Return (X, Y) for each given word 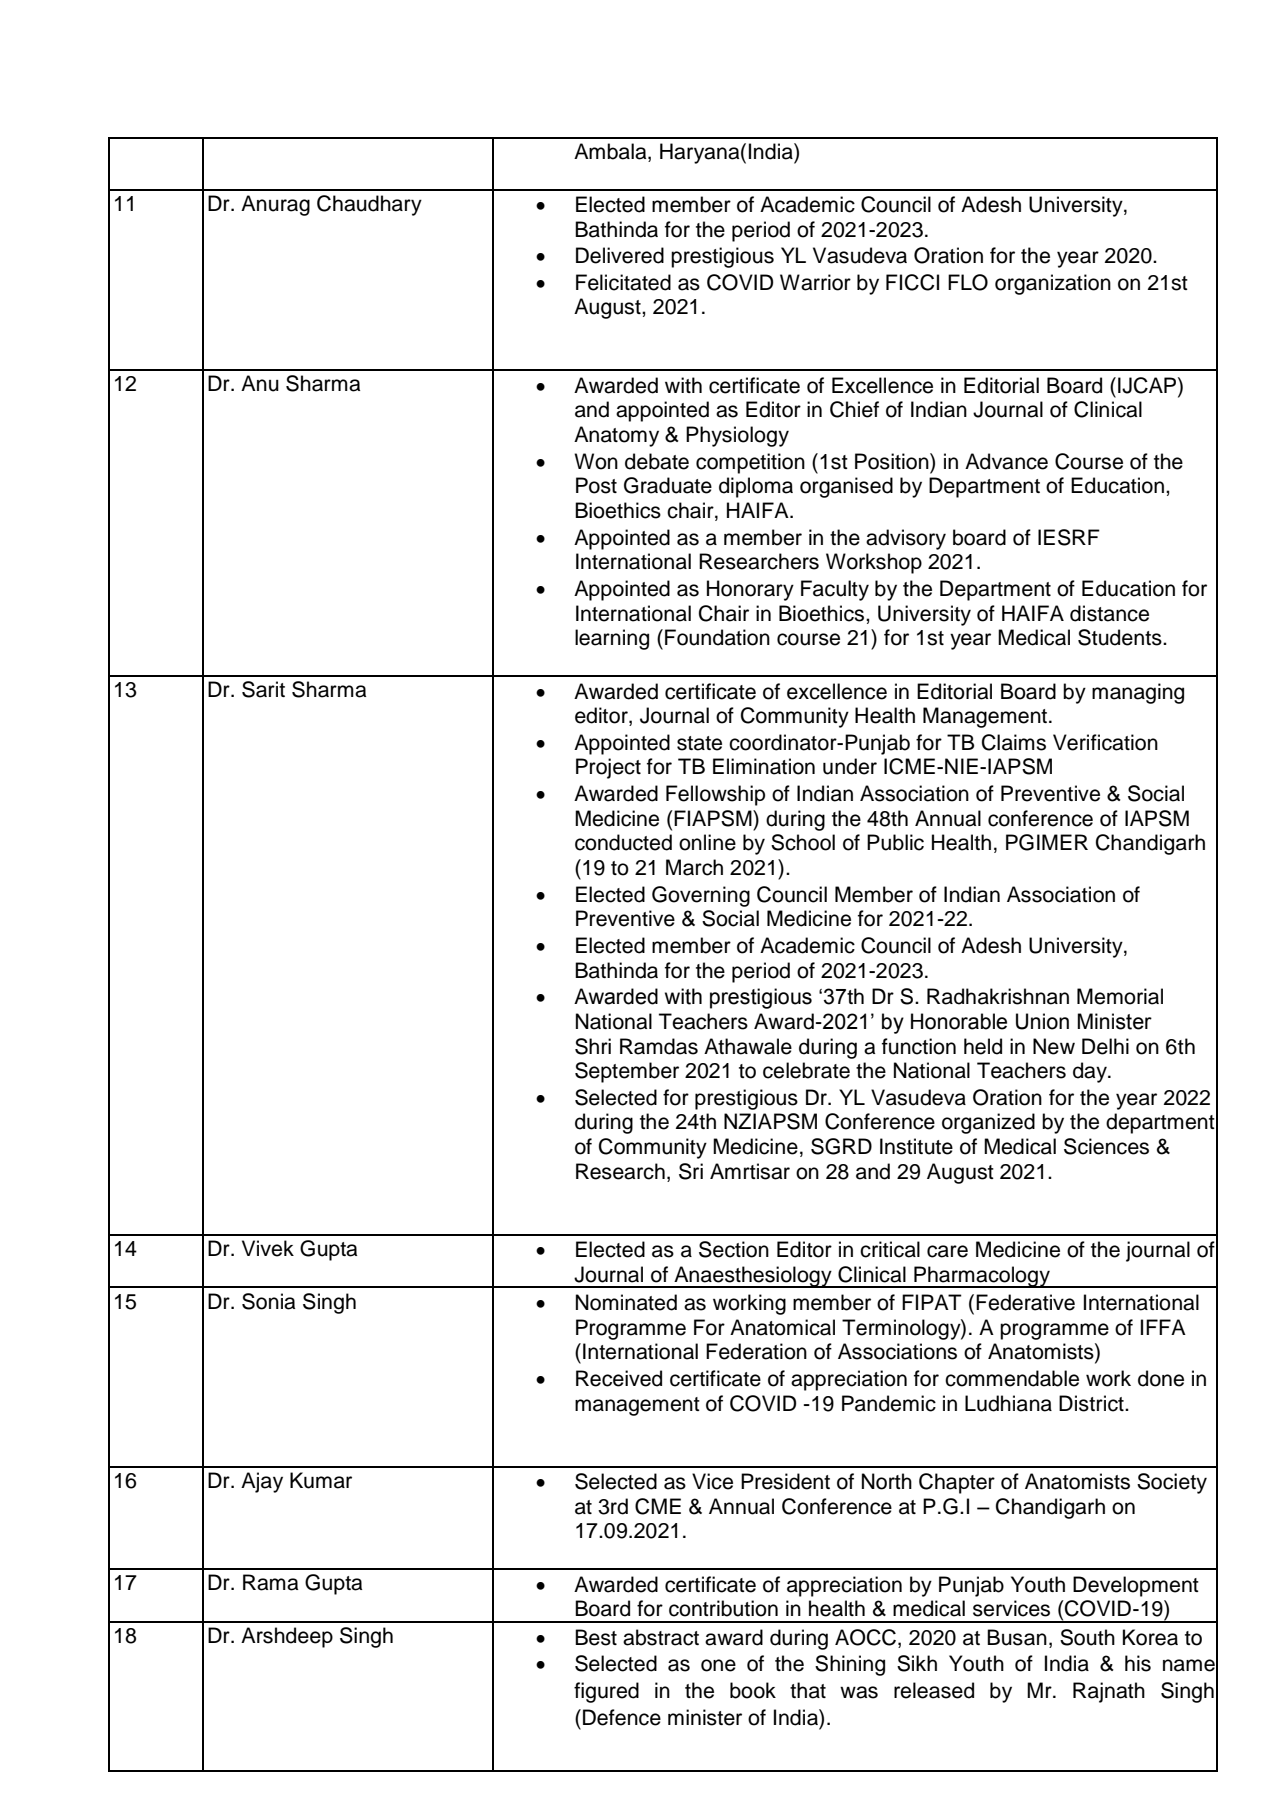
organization (1053, 284)
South (1087, 1637)
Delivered (620, 255)
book (753, 1690)
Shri (593, 1046)
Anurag (275, 205)
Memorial (1120, 996)
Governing (701, 896)
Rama (270, 1582)
